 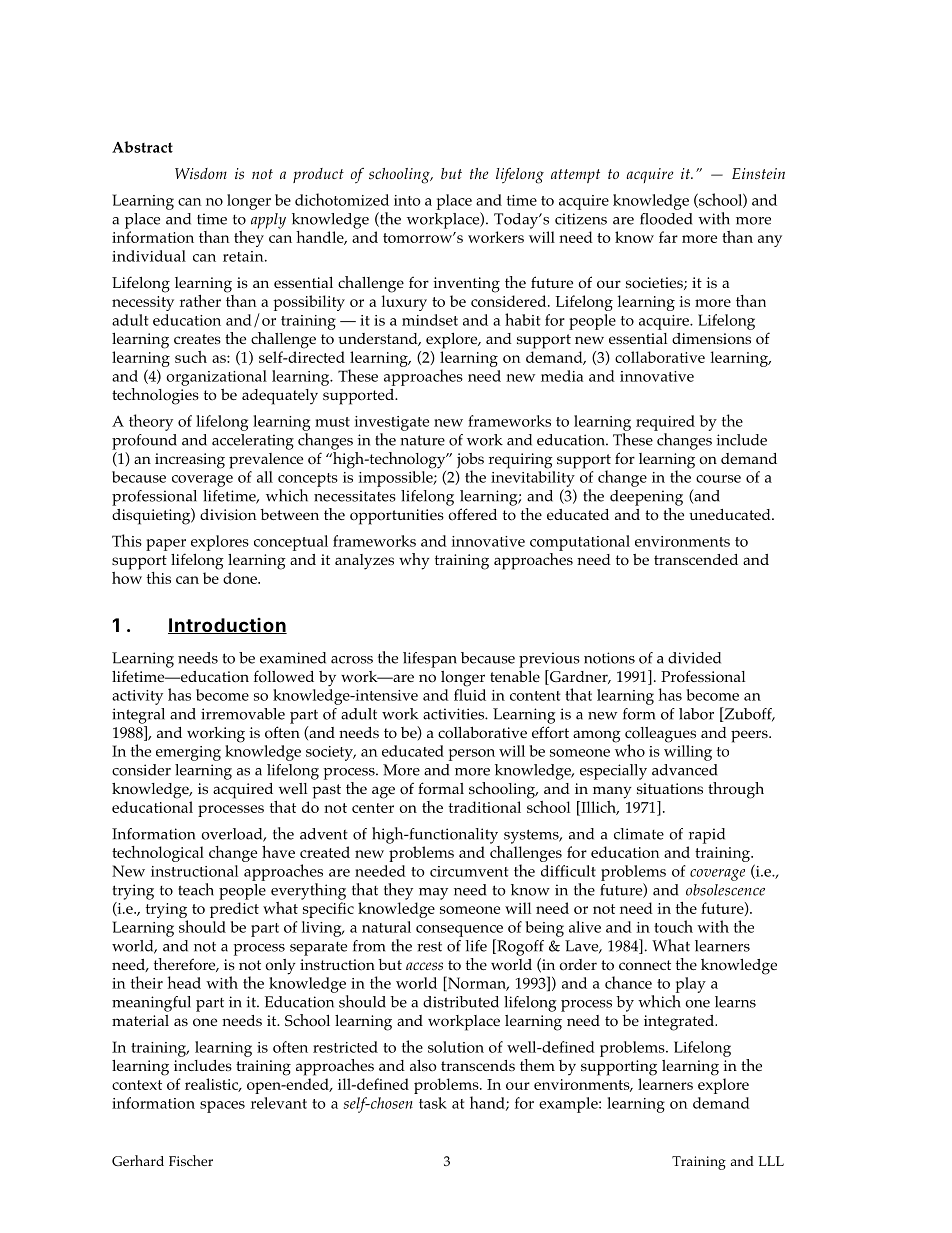 What do you see at coordinates (407, 200) in the screenshot?
I see `into` at bounding box center [407, 200].
